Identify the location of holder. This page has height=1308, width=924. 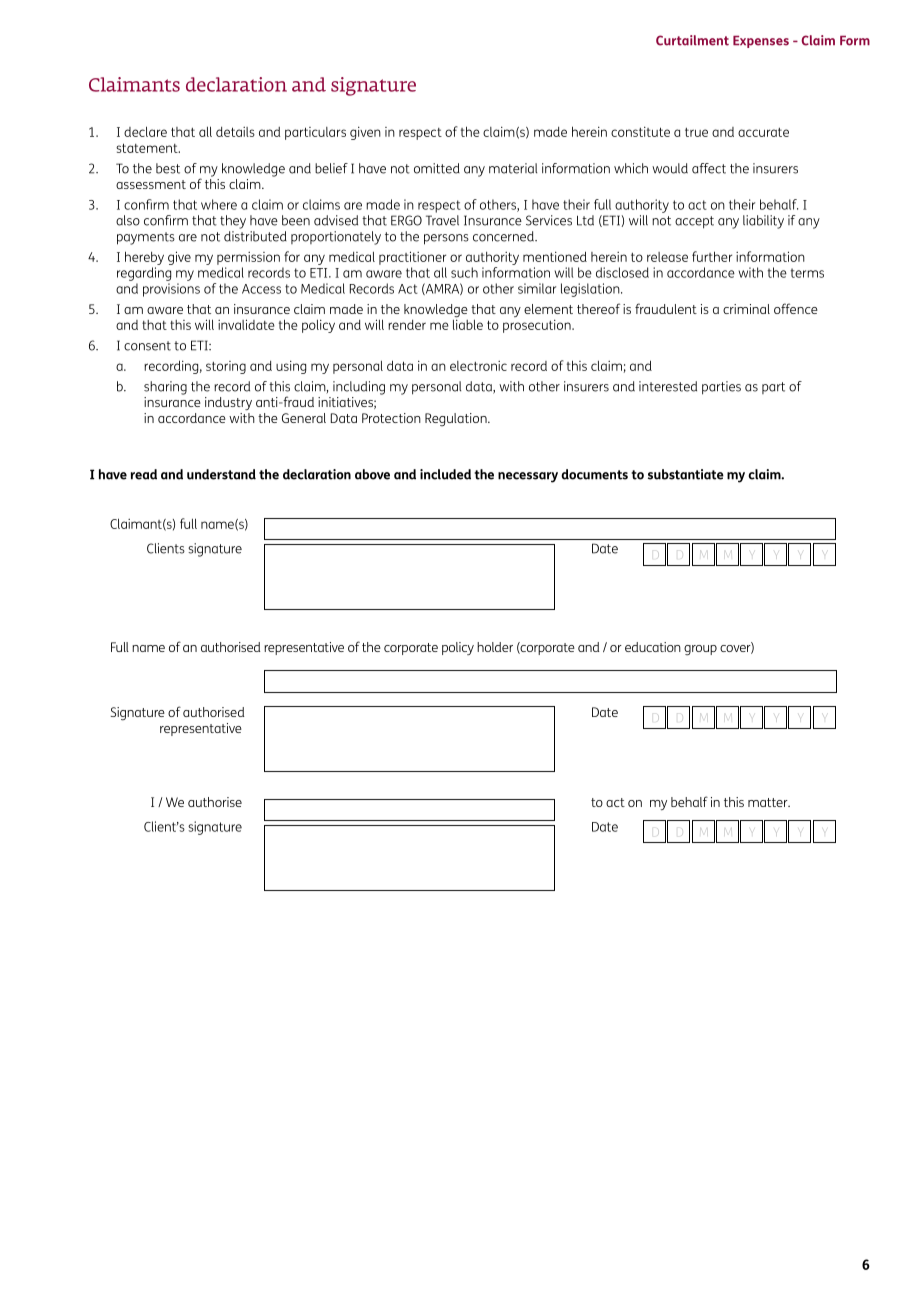
(495, 647).
